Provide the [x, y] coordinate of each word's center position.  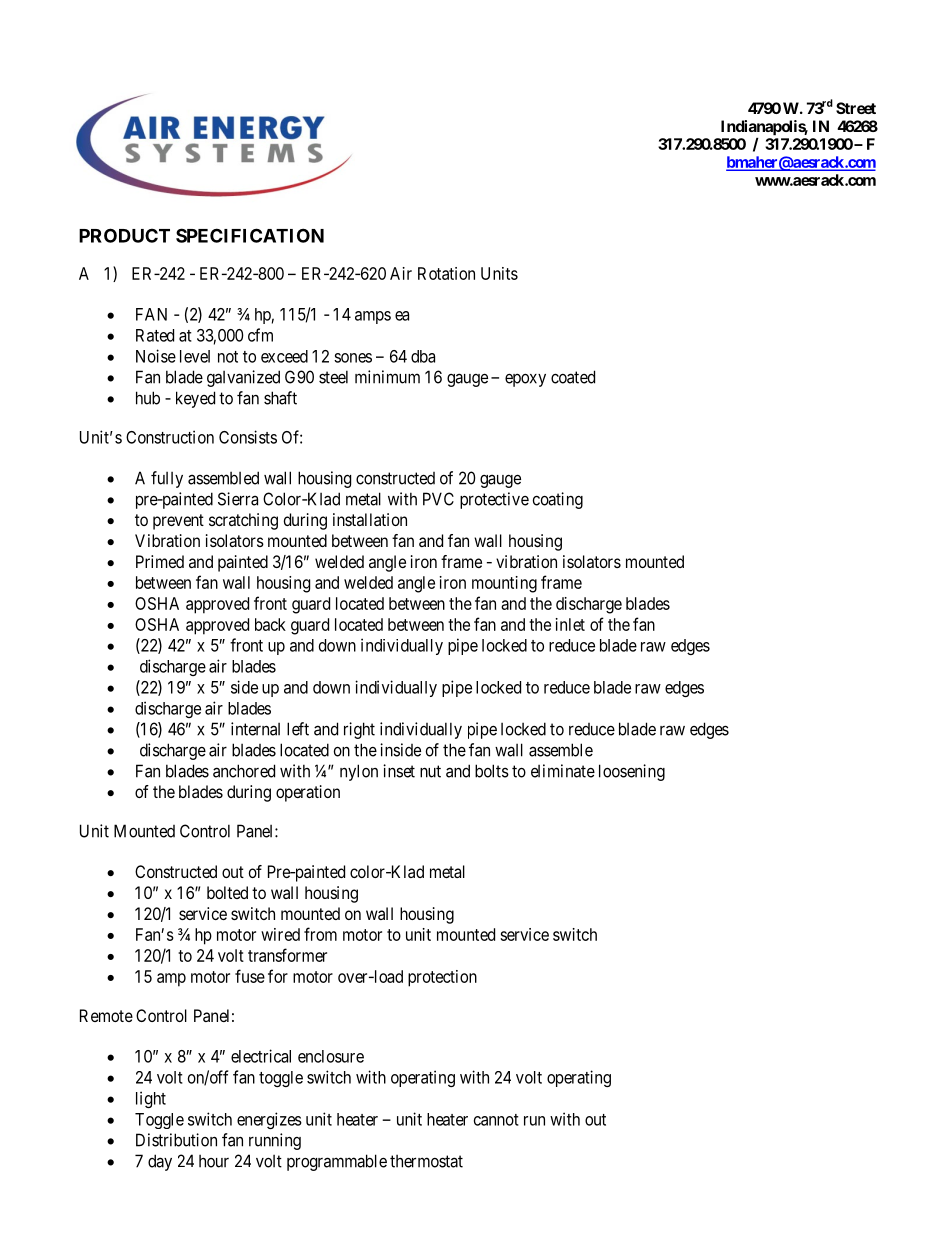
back [270, 624]
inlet [570, 624]
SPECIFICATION [250, 235]
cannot [496, 1120]
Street [856, 108]
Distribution [176, 1140]
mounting [504, 584]
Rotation [446, 273]
